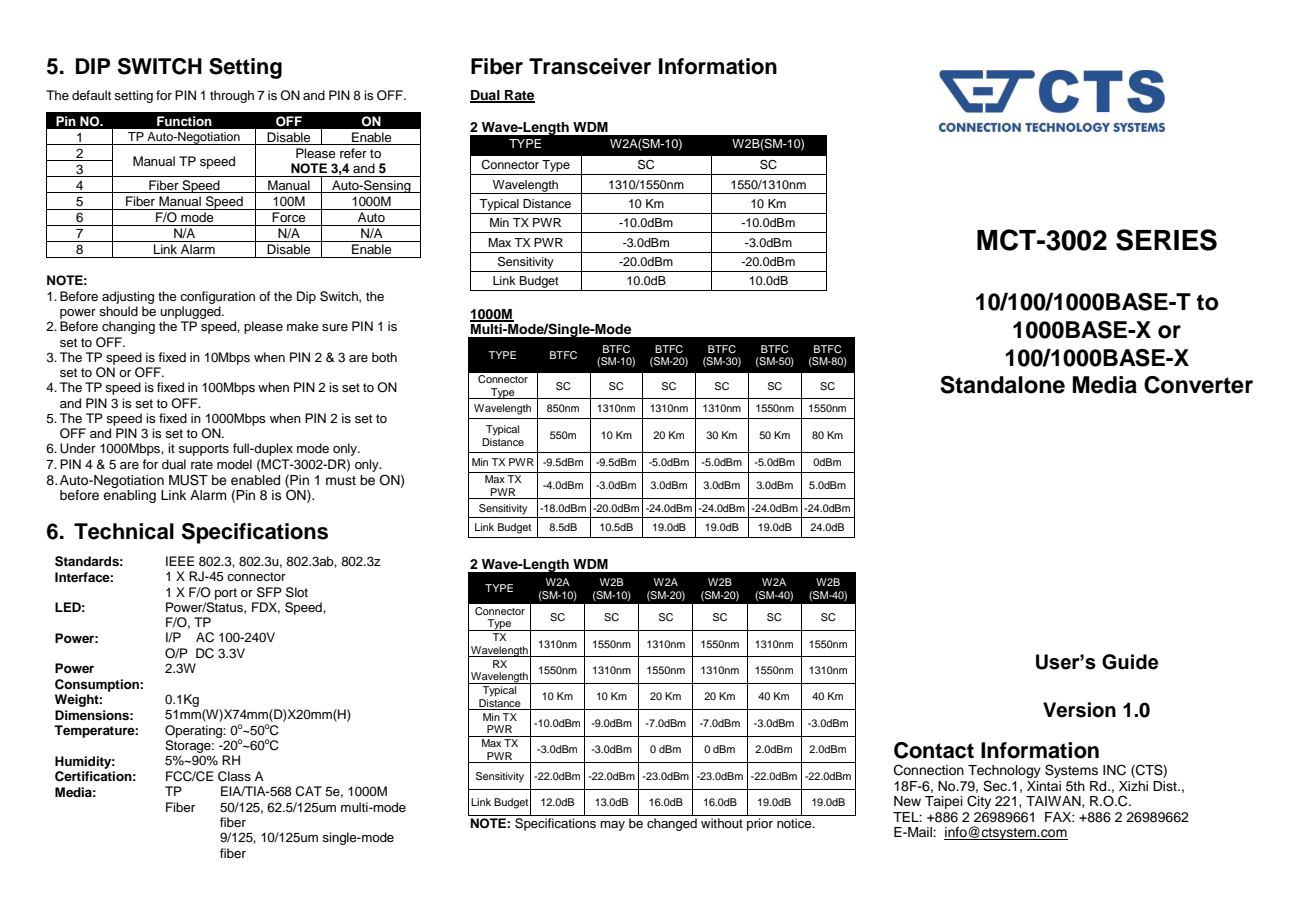  I want to click on Under, so click(78, 448).
